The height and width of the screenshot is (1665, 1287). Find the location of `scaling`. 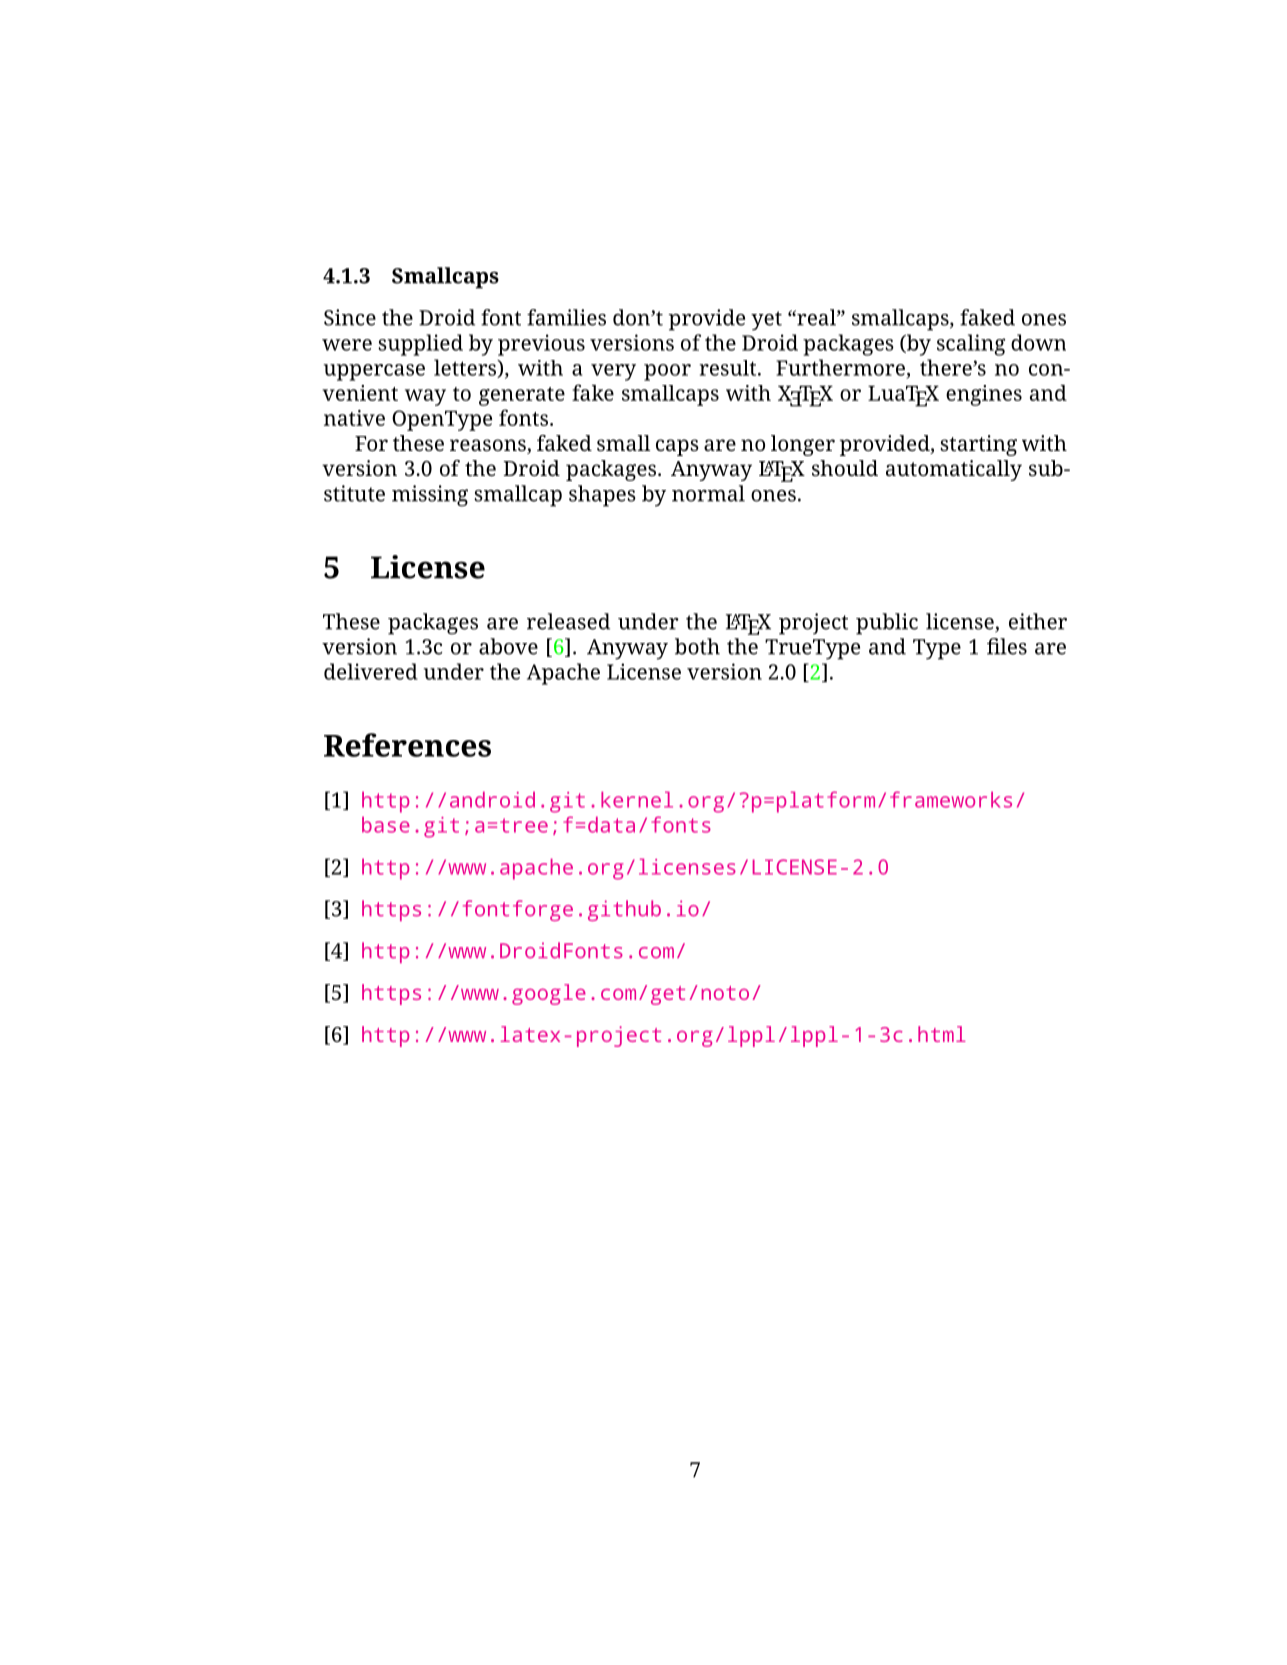

scaling is located at coordinates (971, 345).
